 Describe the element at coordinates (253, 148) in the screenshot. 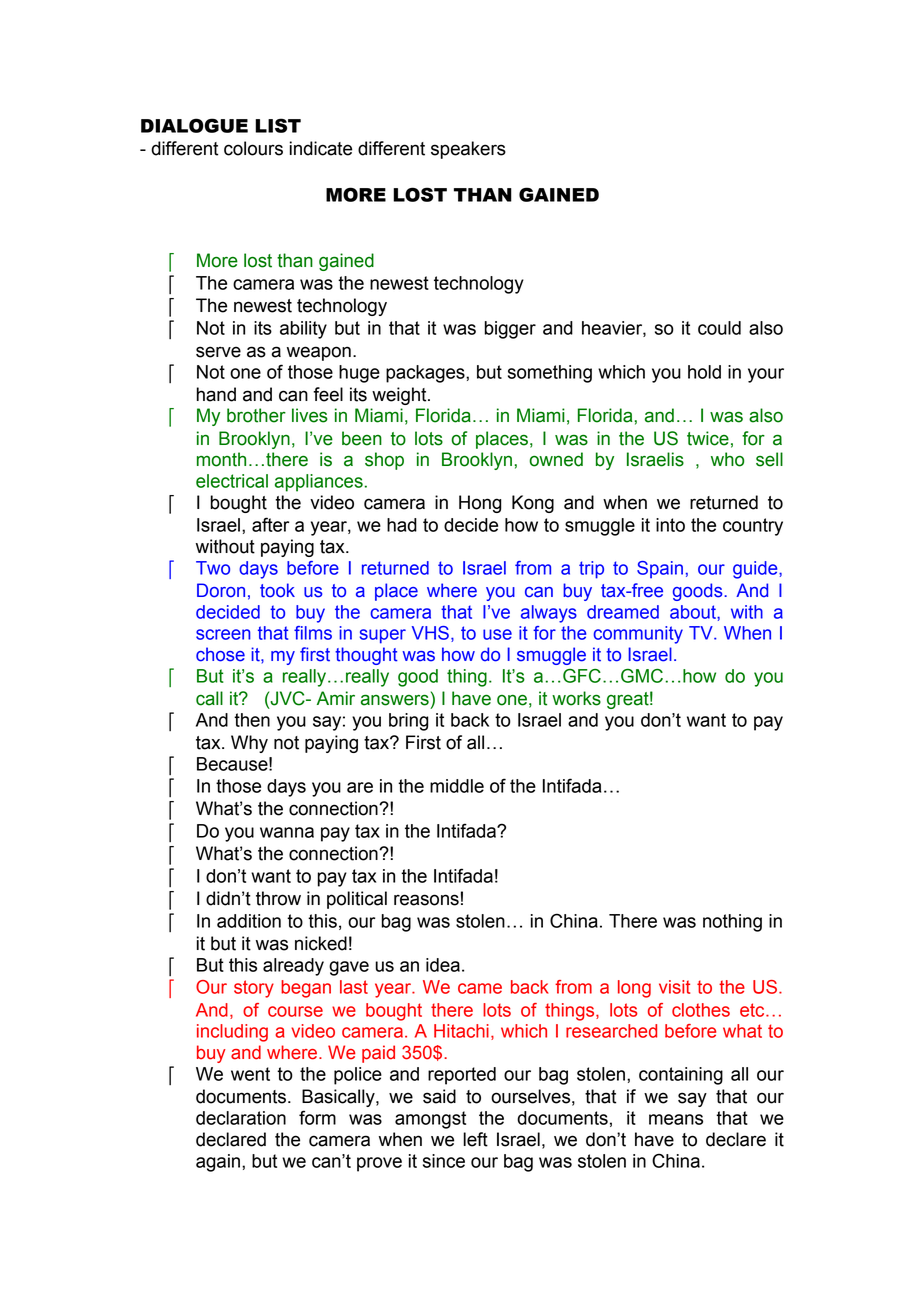

I see `colours` at that location.
